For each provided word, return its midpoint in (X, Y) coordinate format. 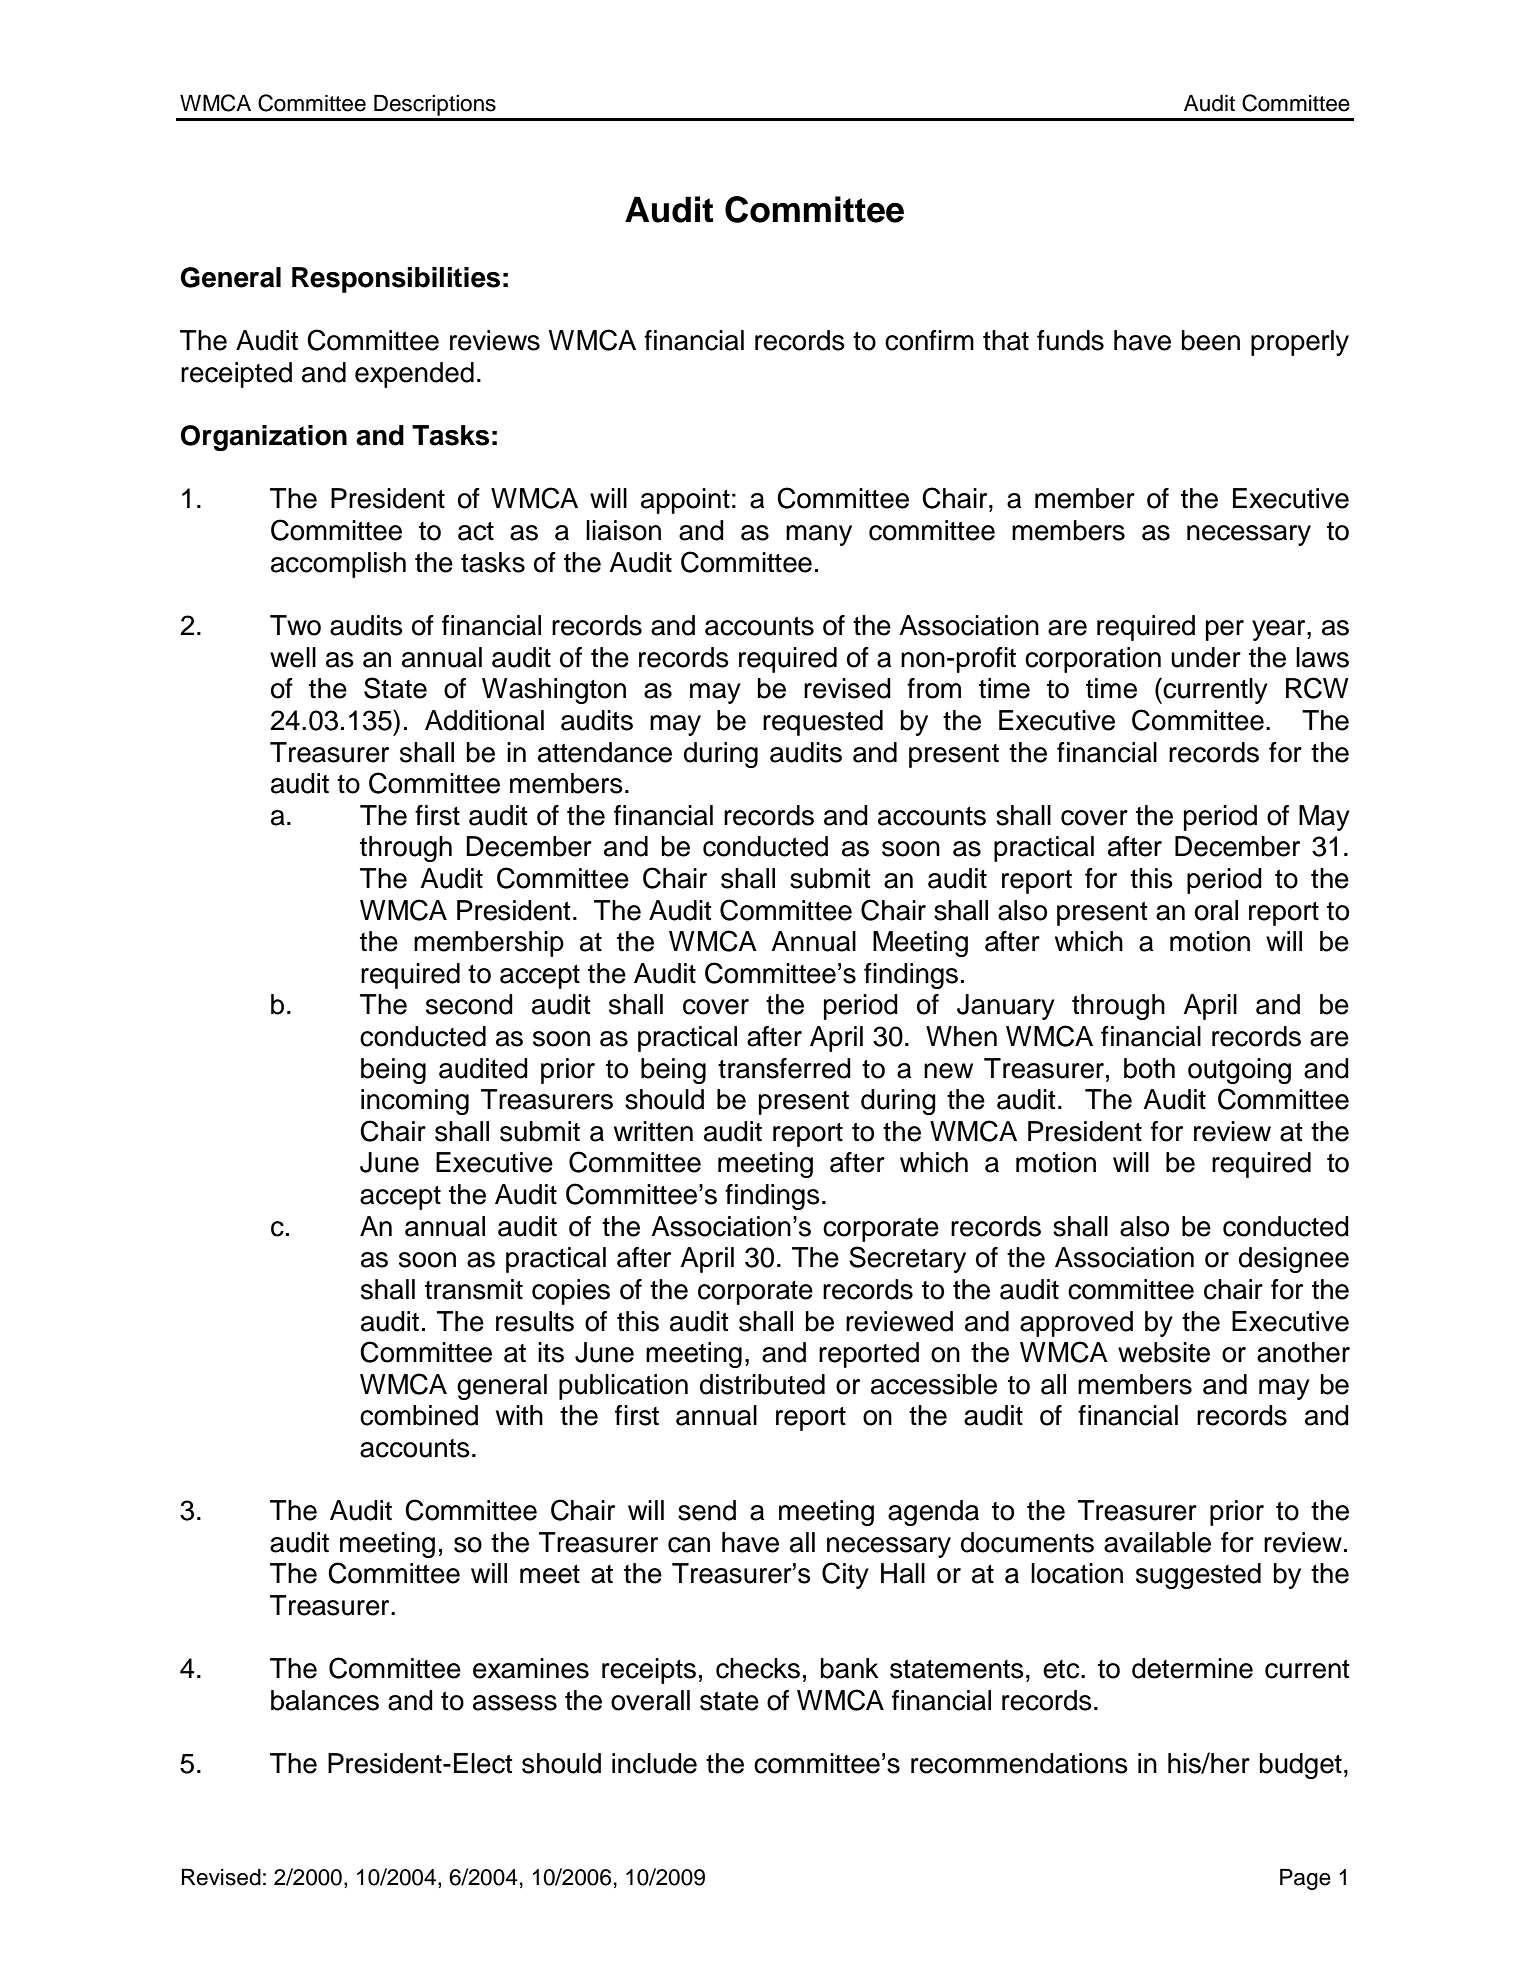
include (654, 1763)
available (1157, 1542)
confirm (929, 340)
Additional (484, 720)
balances (325, 1700)
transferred (784, 1068)
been (1211, 340)
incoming (415, 1102)
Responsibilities (396, 280)
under (1206, 657)
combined (419, 1415)
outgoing (1239, 1071)
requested (823, 723)
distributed (762, 1384)
